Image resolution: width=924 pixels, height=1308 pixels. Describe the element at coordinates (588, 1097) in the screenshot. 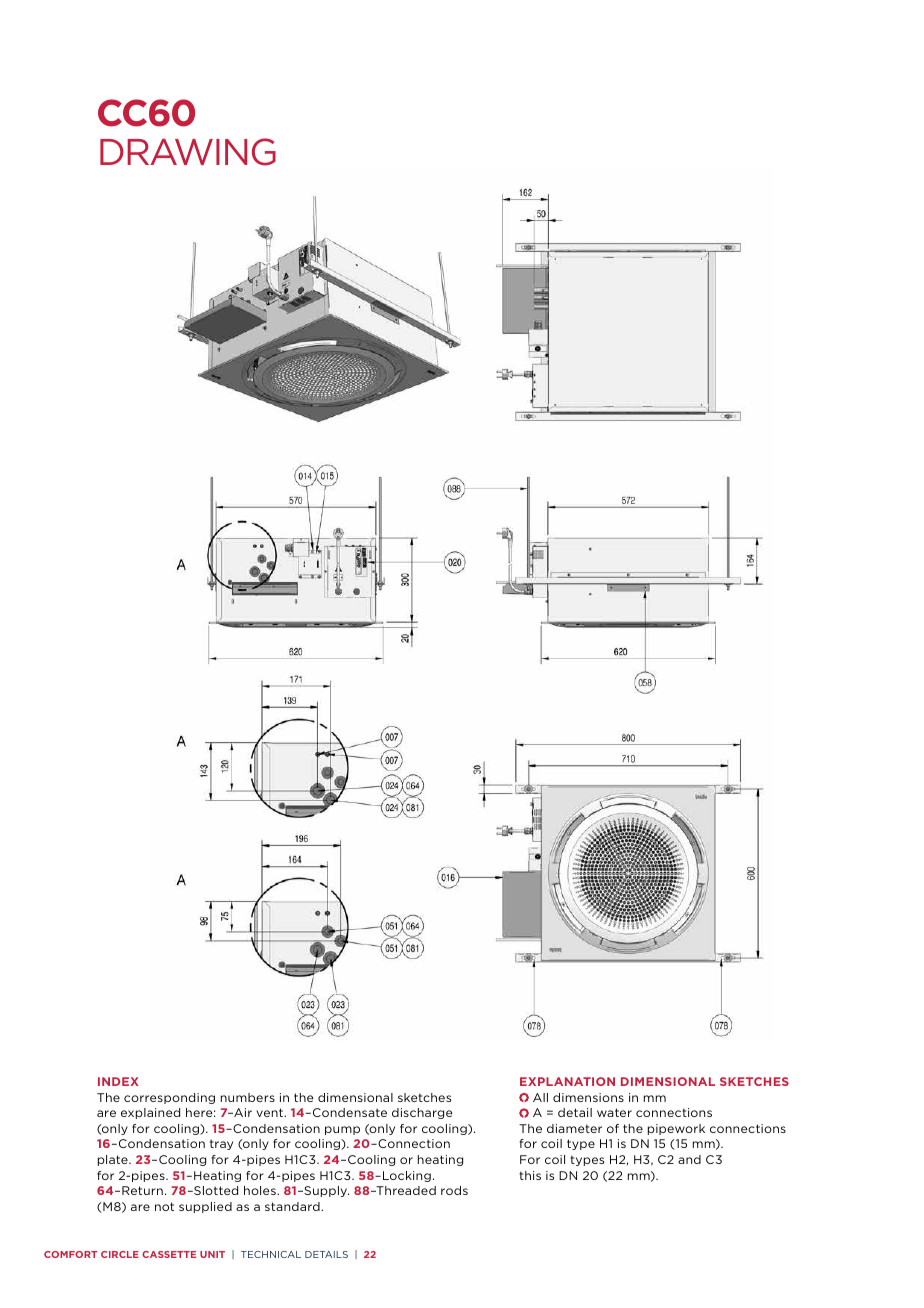

I see `dimensions` at that location.
